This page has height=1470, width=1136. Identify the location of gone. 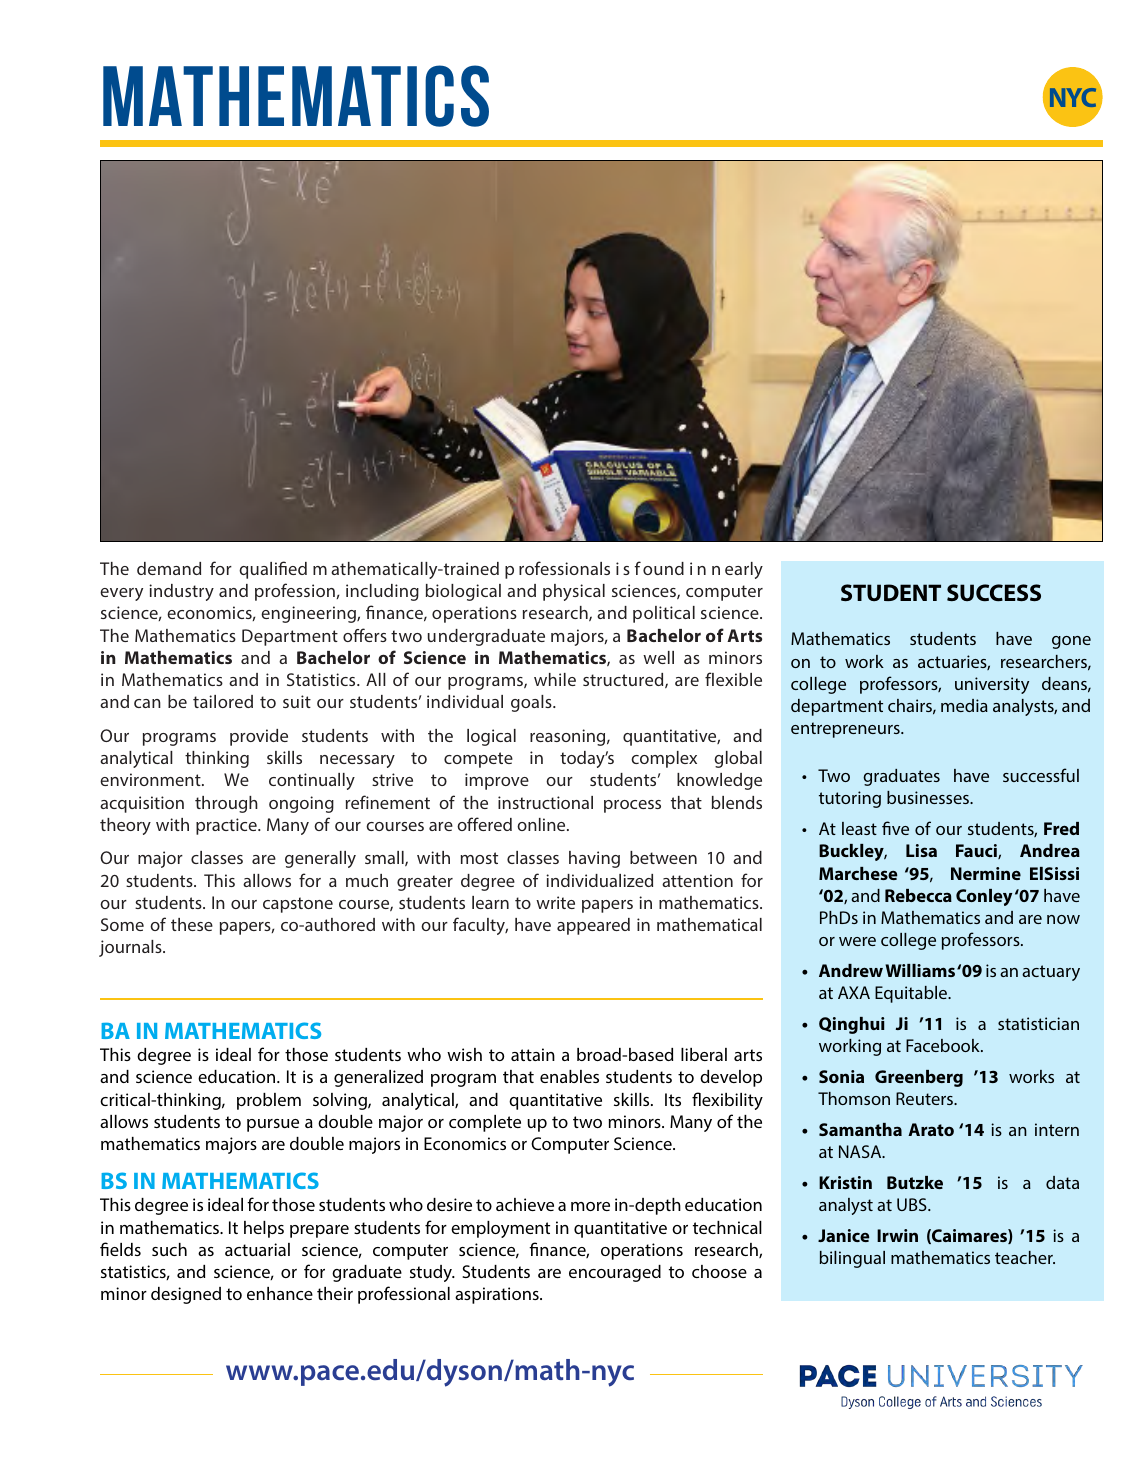
(1071, 642).
